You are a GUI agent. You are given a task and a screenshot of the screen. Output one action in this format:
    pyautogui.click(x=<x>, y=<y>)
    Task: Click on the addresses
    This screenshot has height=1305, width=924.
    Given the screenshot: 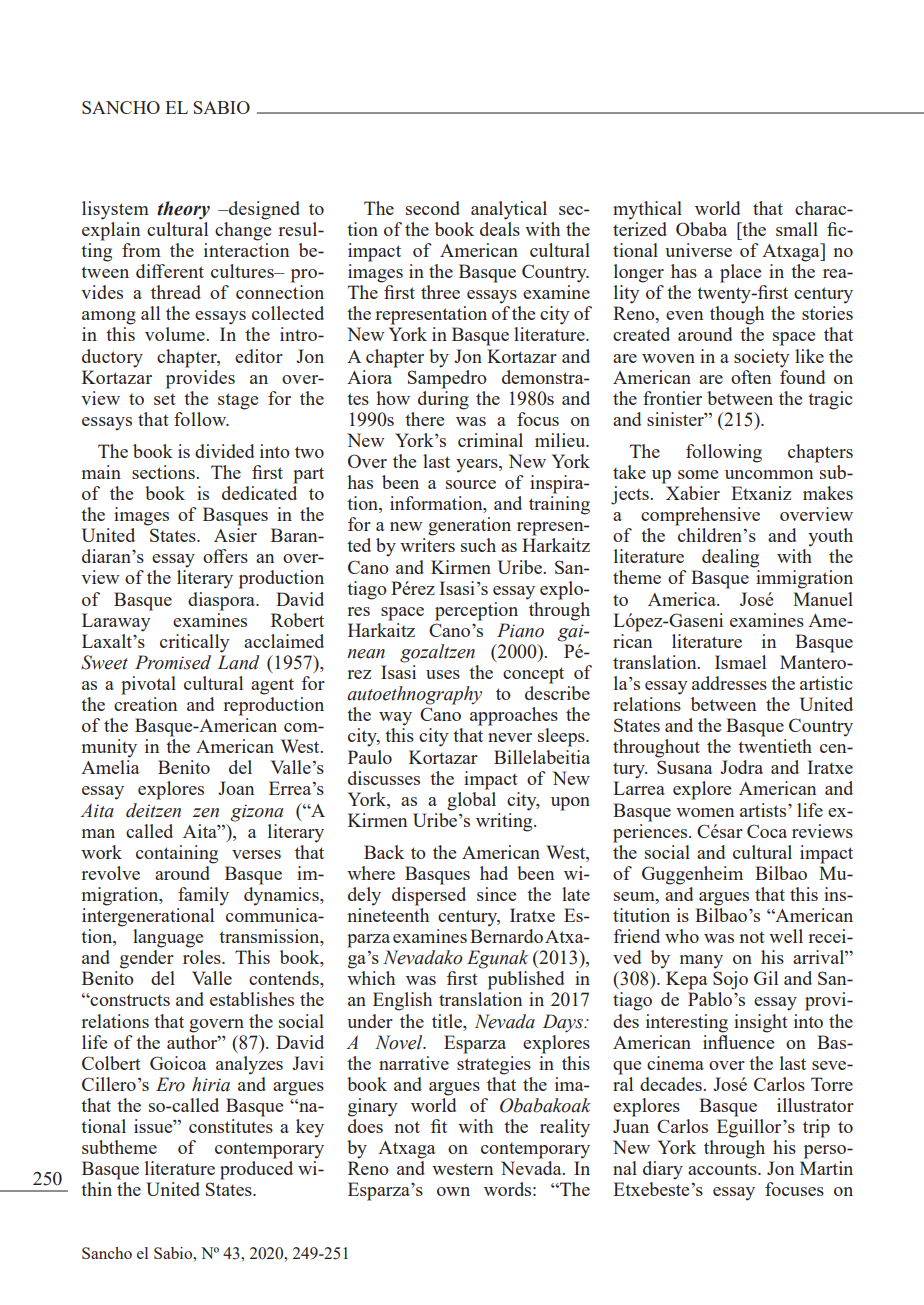 What is the action you would take?
    pyautogui.click(x=729, y=683)
